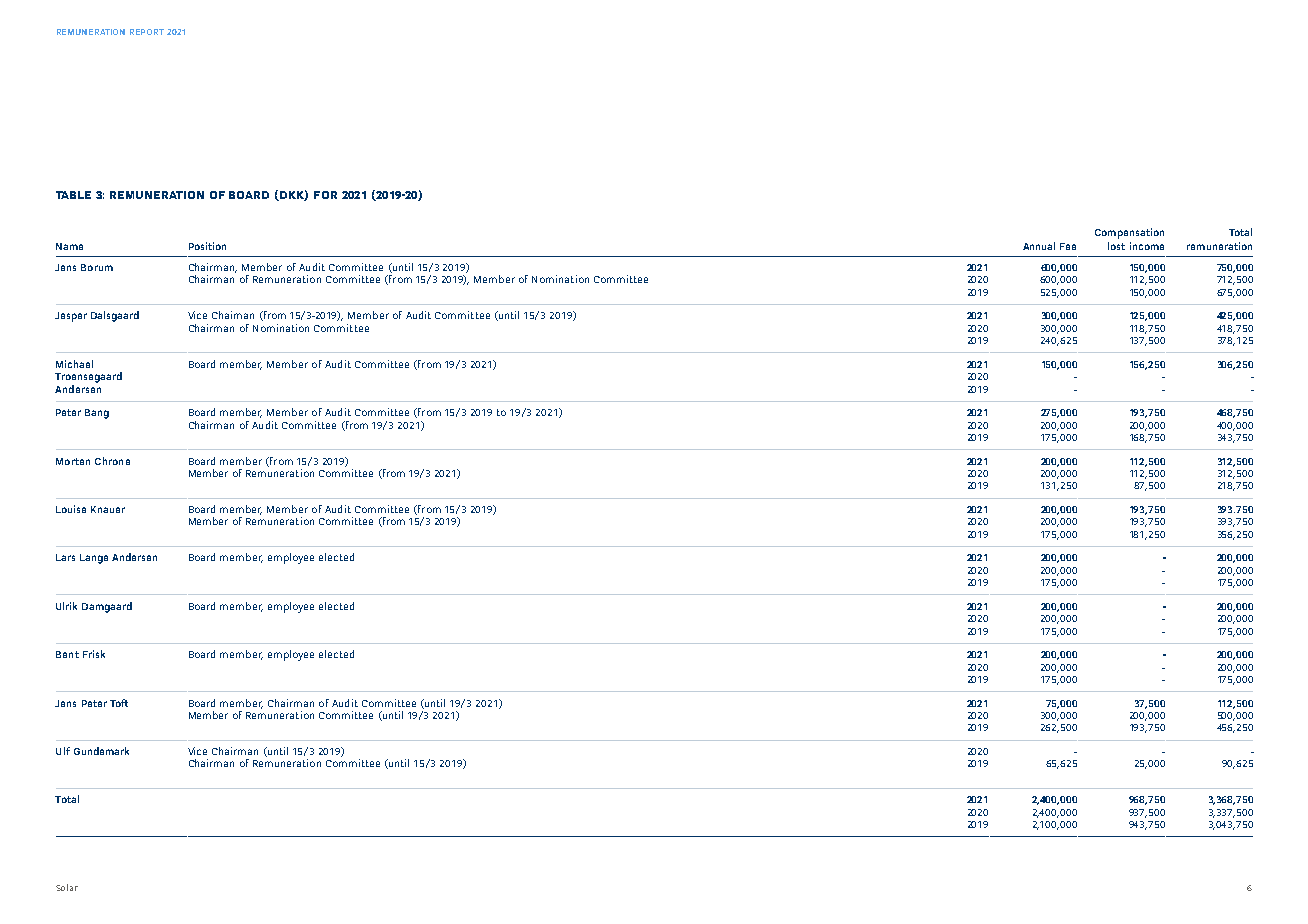 The height and width of the screenshot is (924, 1308). I want to click on Annual, so click(1039, 246).
